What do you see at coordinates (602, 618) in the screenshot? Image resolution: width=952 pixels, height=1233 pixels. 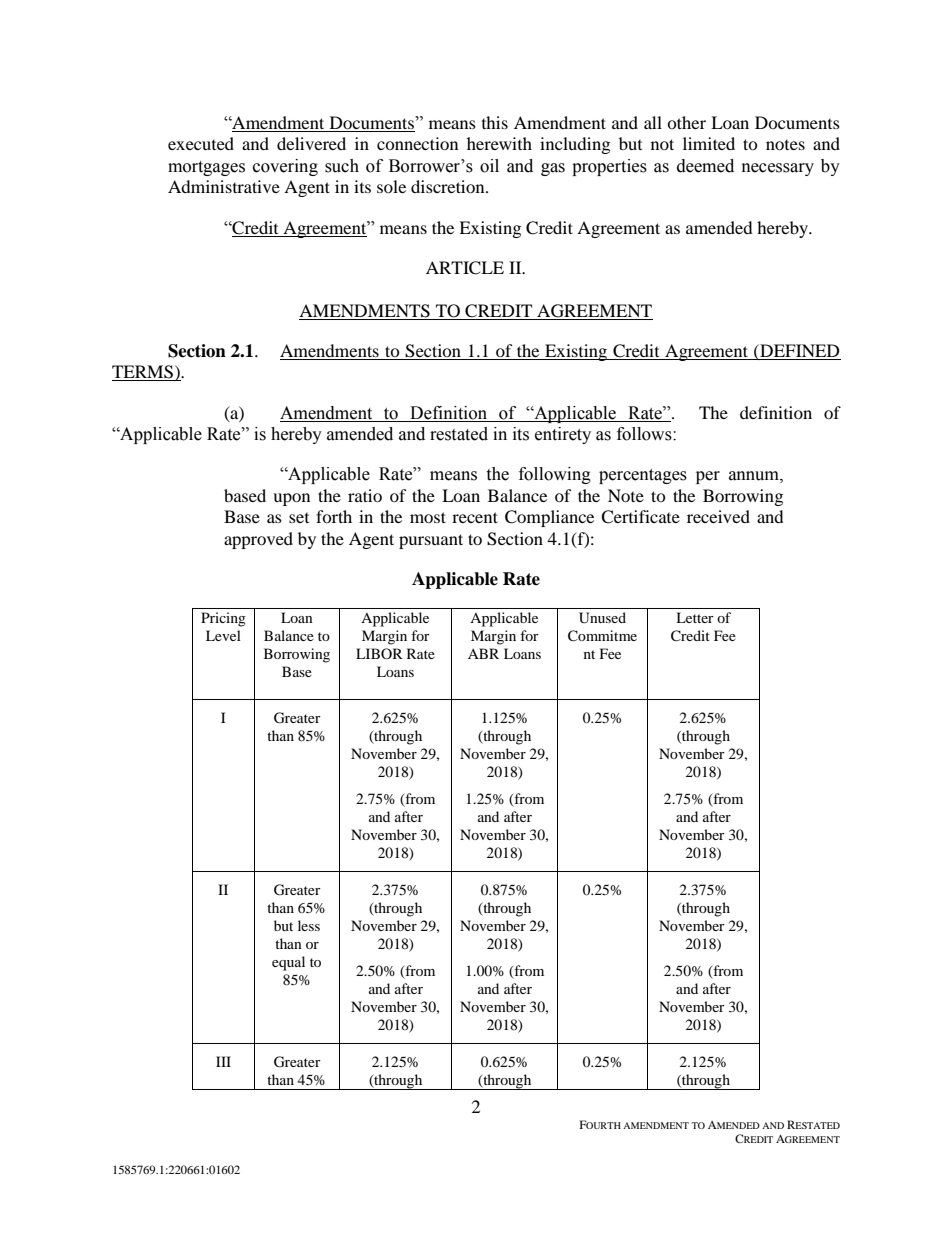 I see `Unused` at bounding box center [602, 618].
